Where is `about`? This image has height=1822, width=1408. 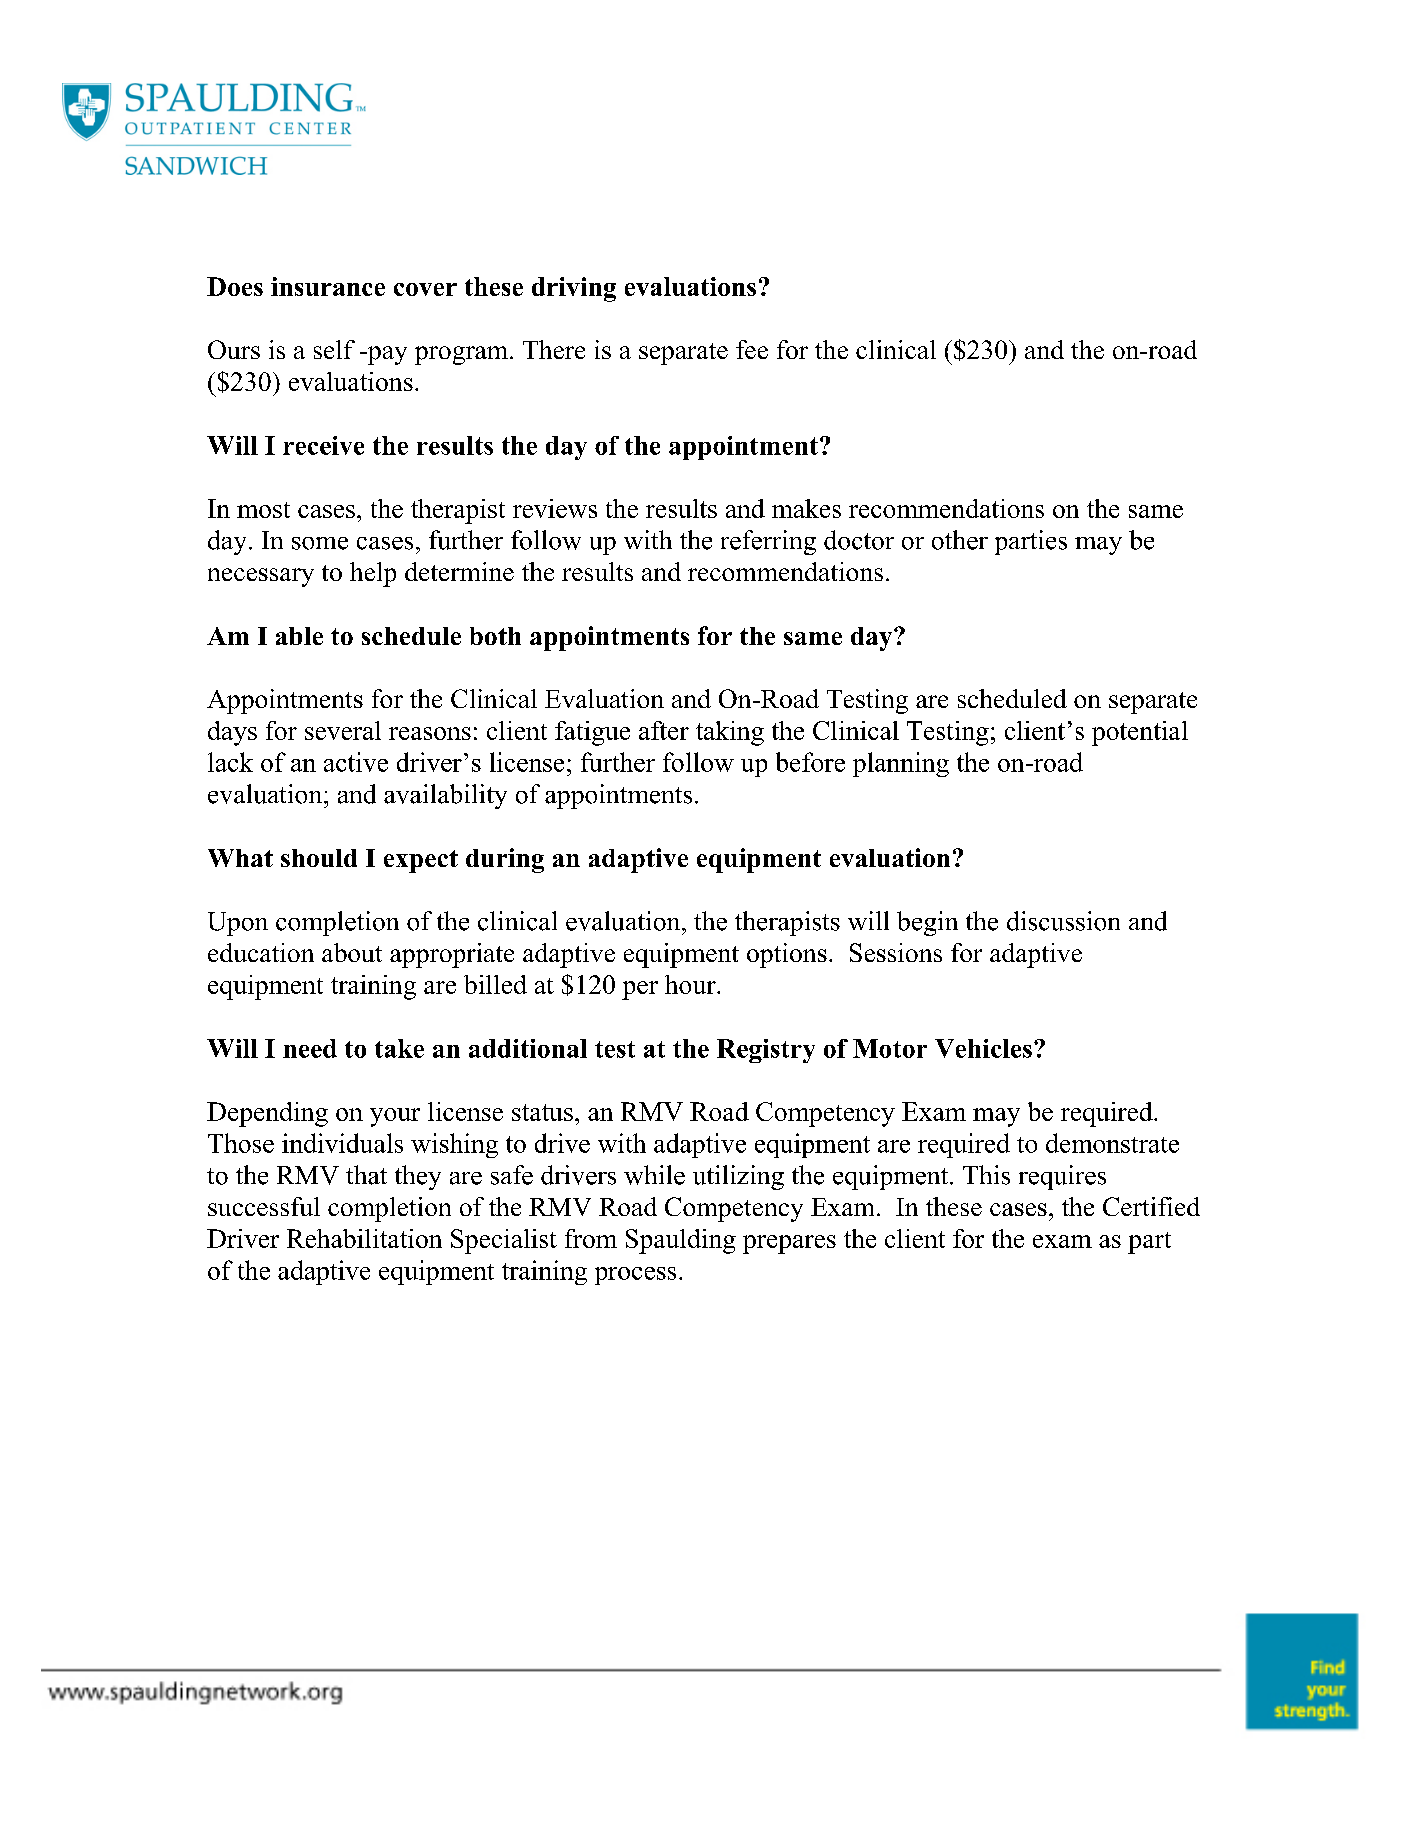 about is located at coordinates (352, 952).
